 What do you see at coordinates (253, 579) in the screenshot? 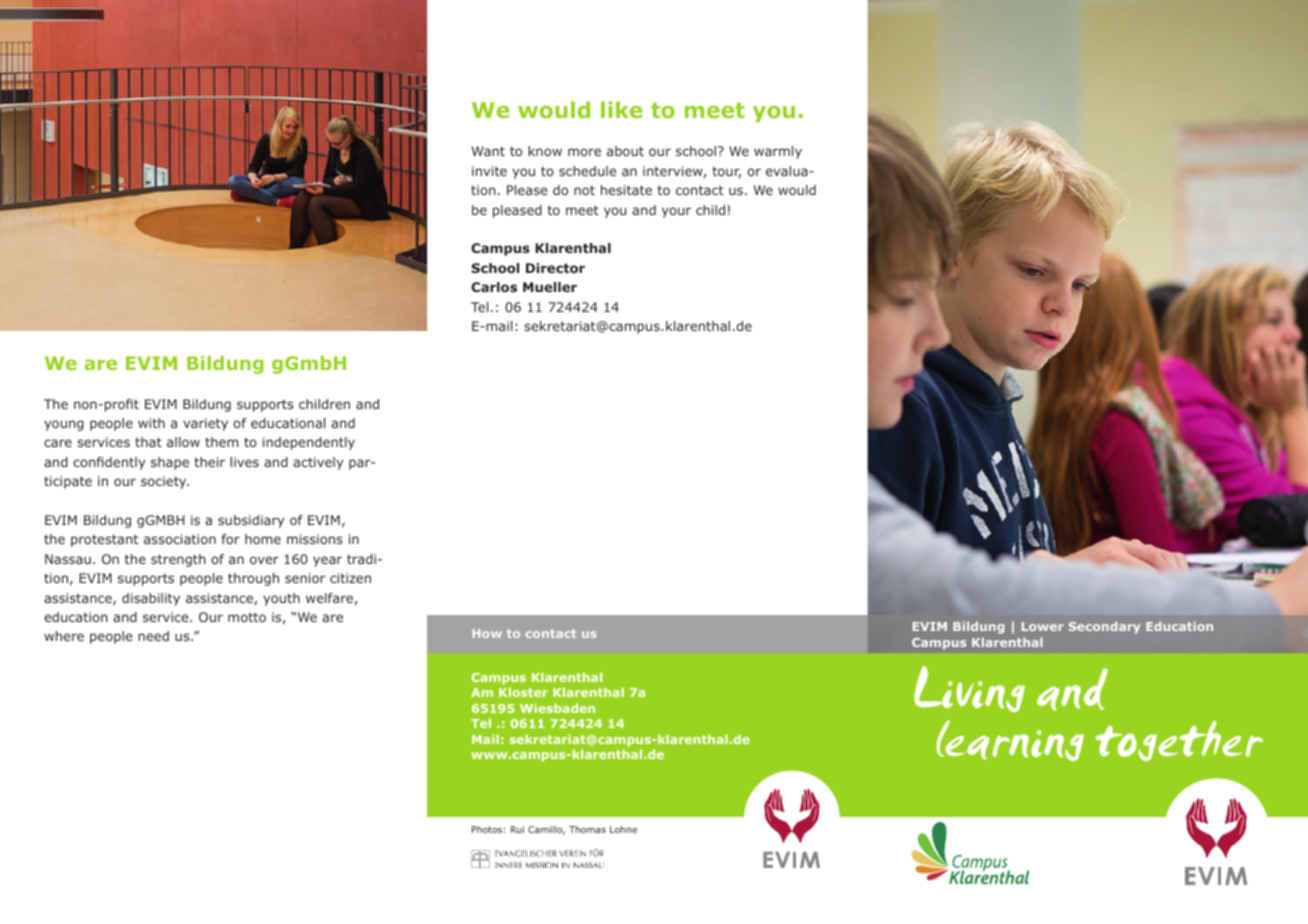
I see `through` at bounding box center [253, 579].
